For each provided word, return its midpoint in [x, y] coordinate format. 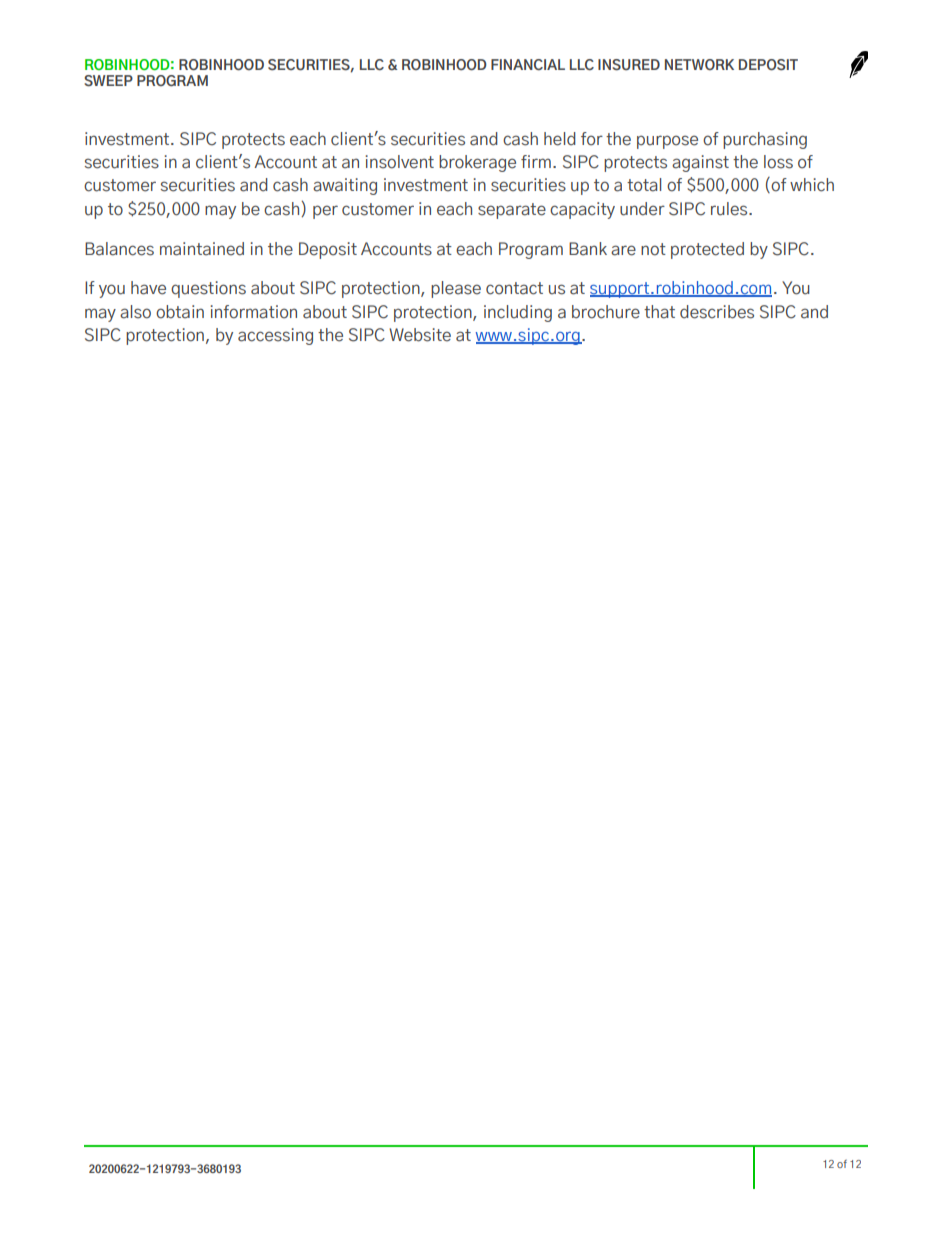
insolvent [399, 162]
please [456, 289]
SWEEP [108, 81]
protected [707, 250]
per [325, 212]
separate [512, 211]
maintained [202, 249]
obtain [180, 312]
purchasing [765, 140]
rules [730, 209]
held [560, 139]
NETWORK [699, 64]
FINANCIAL [528, 64]
